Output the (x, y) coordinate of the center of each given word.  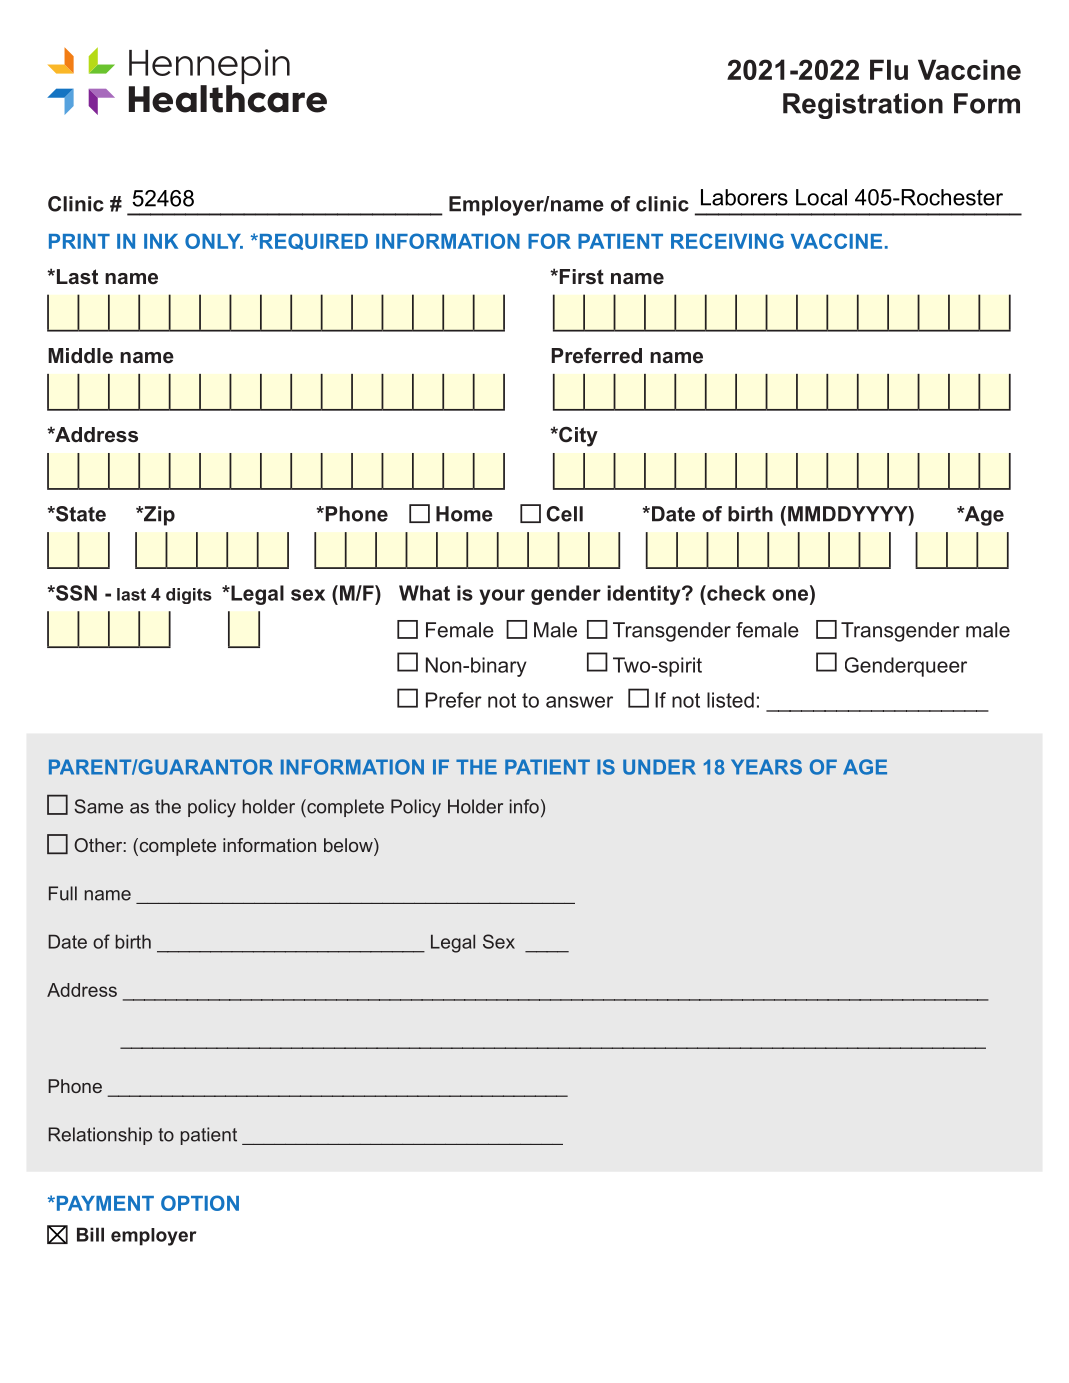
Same (98, 806)
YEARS (766, 767)
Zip (158, 516)
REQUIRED (312, 241)
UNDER (659, 767)
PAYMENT (104, 1203)
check (735, 593)
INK (161, 241)
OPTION (200, 1203)
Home (464, 514)
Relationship (100, 1136)
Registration (863, 106)
